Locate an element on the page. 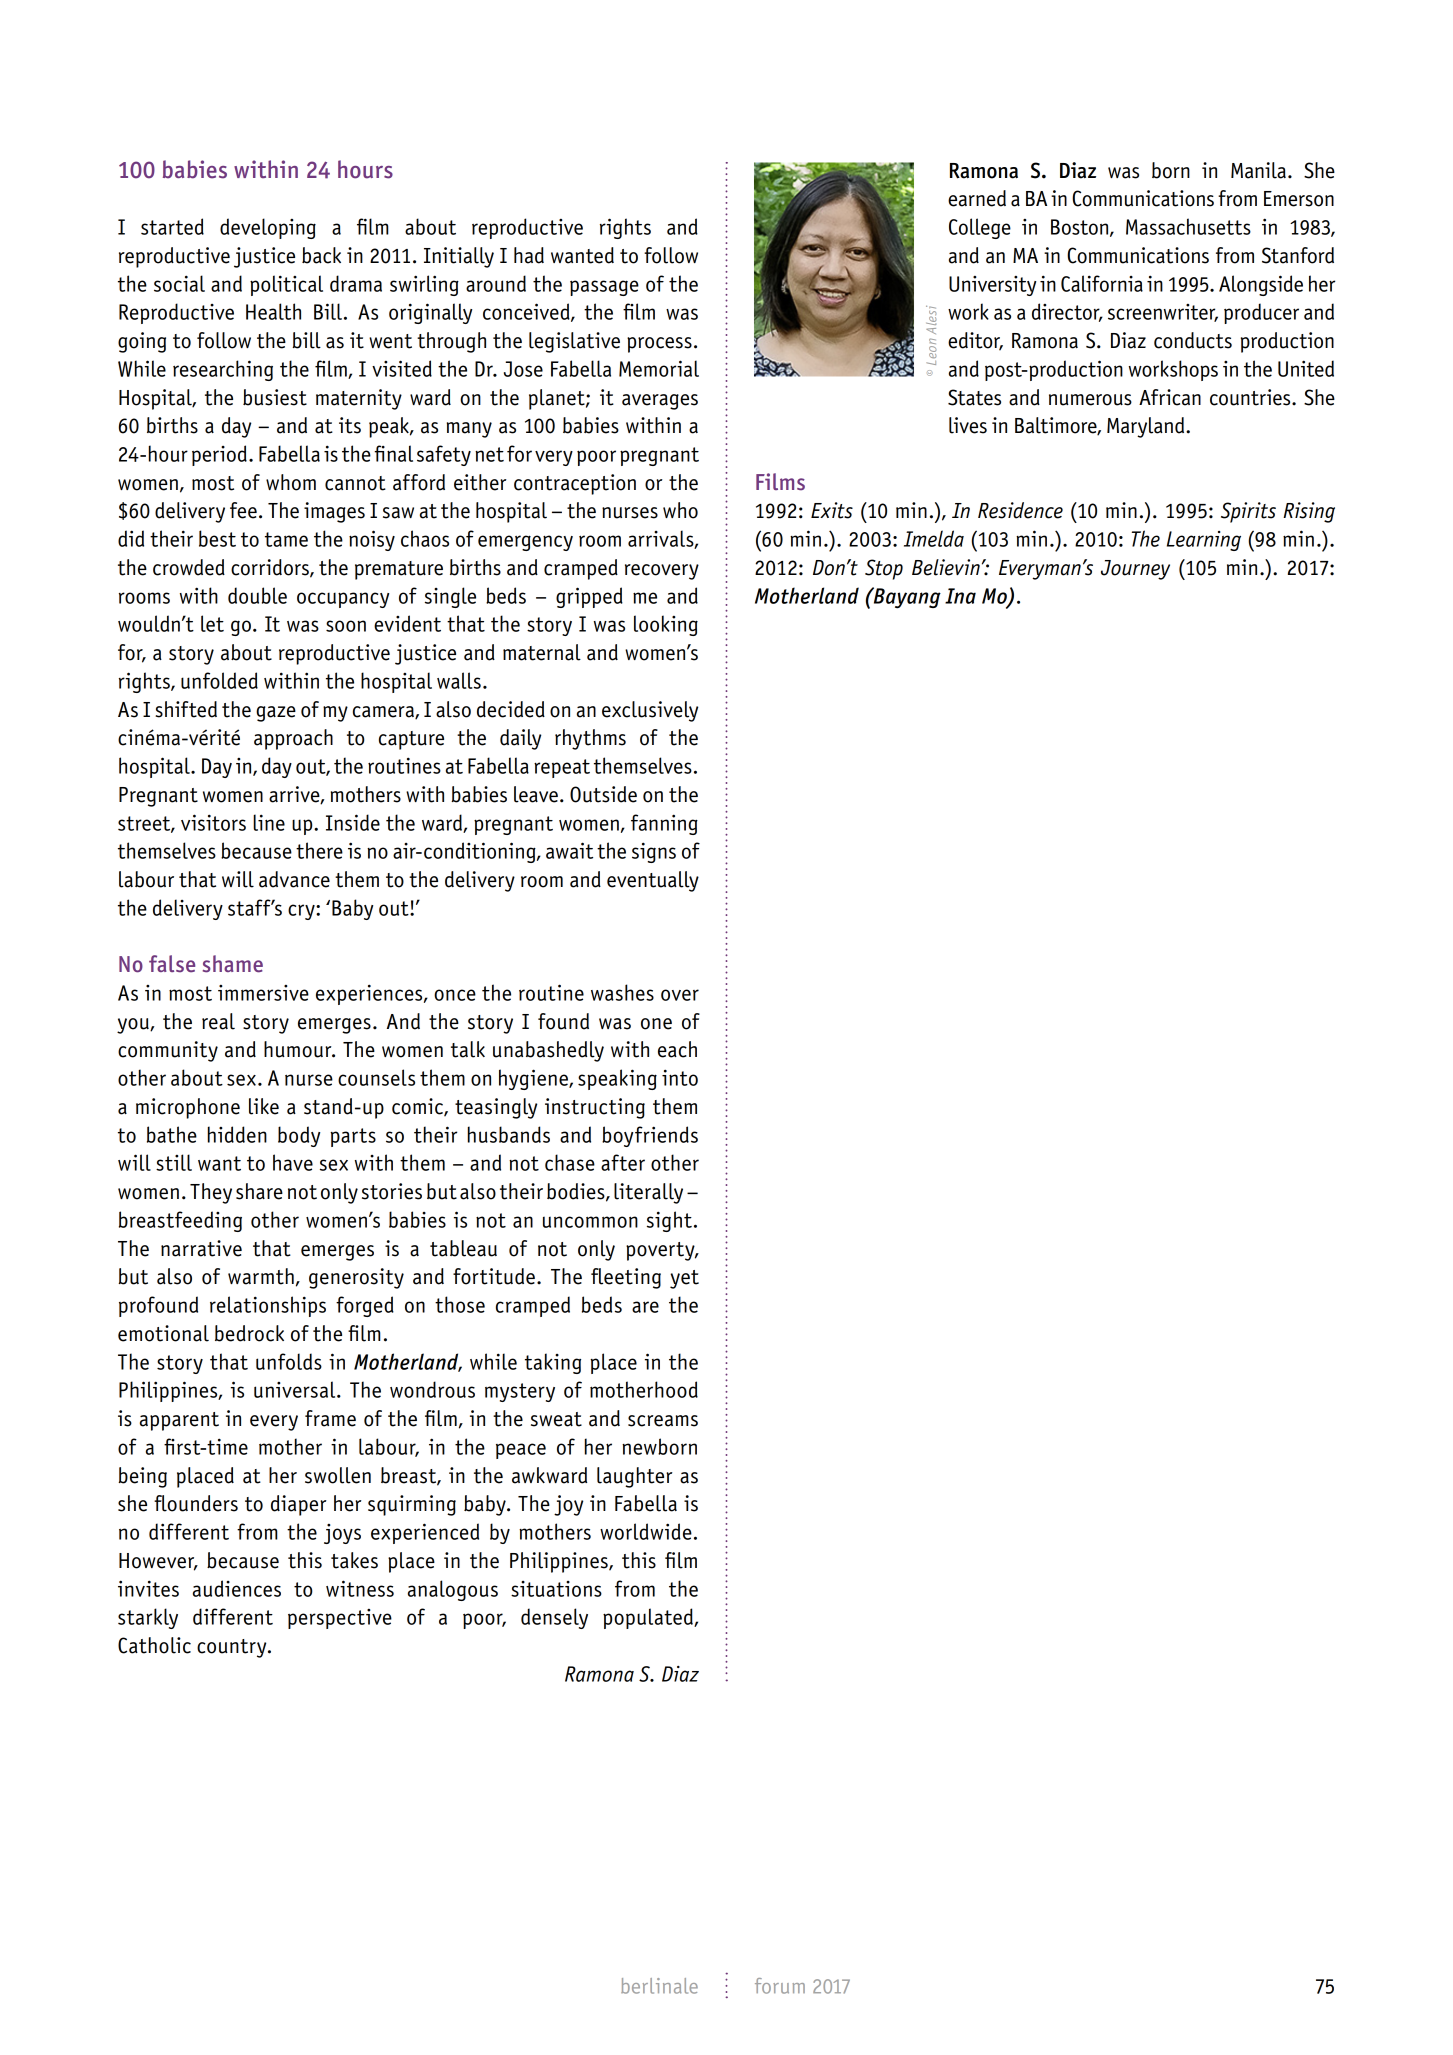 The width and height of the document is (1453, 2055). country is located at coordinates (233, 1648).
